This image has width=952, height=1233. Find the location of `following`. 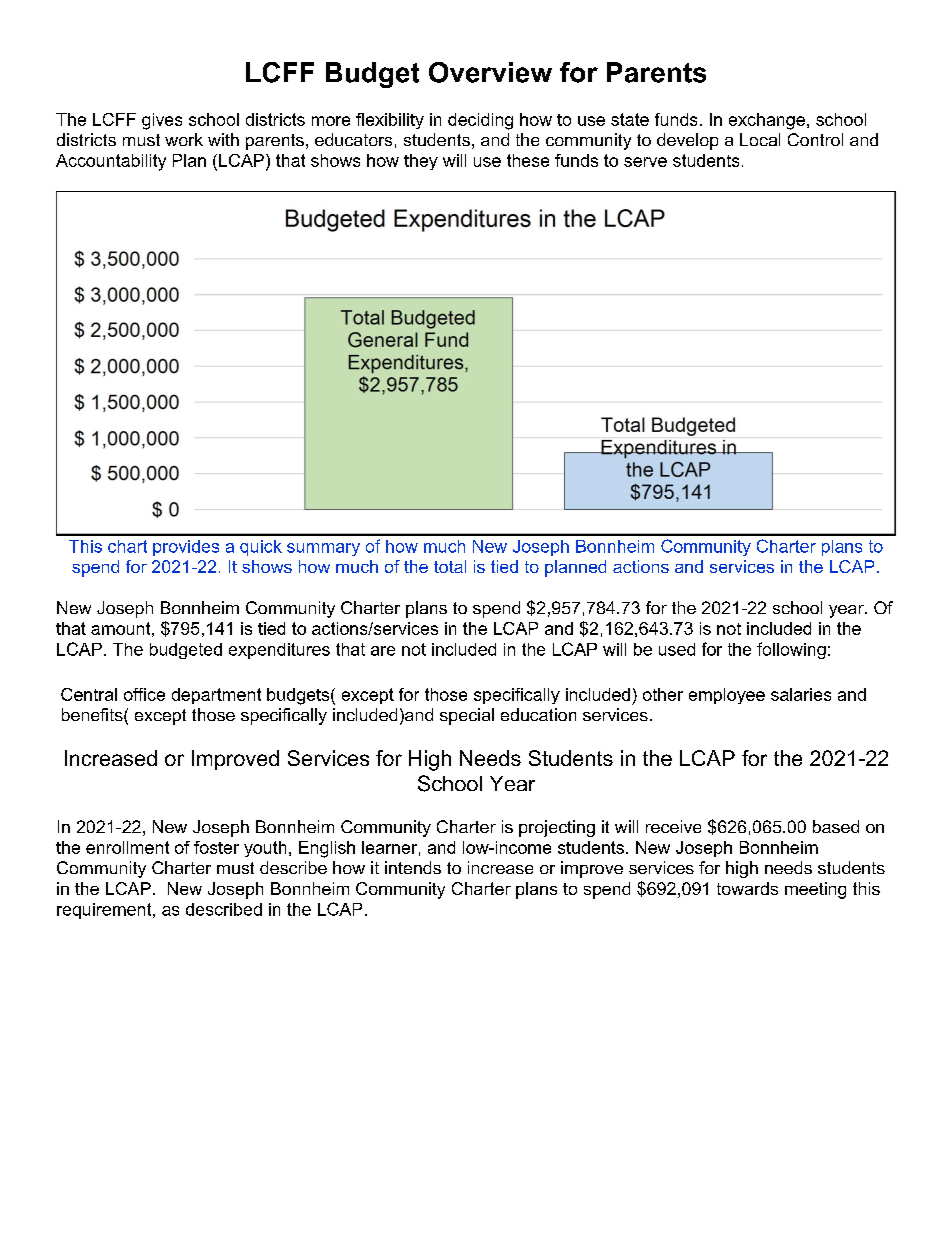

following is located at coordinates (791, 650).
